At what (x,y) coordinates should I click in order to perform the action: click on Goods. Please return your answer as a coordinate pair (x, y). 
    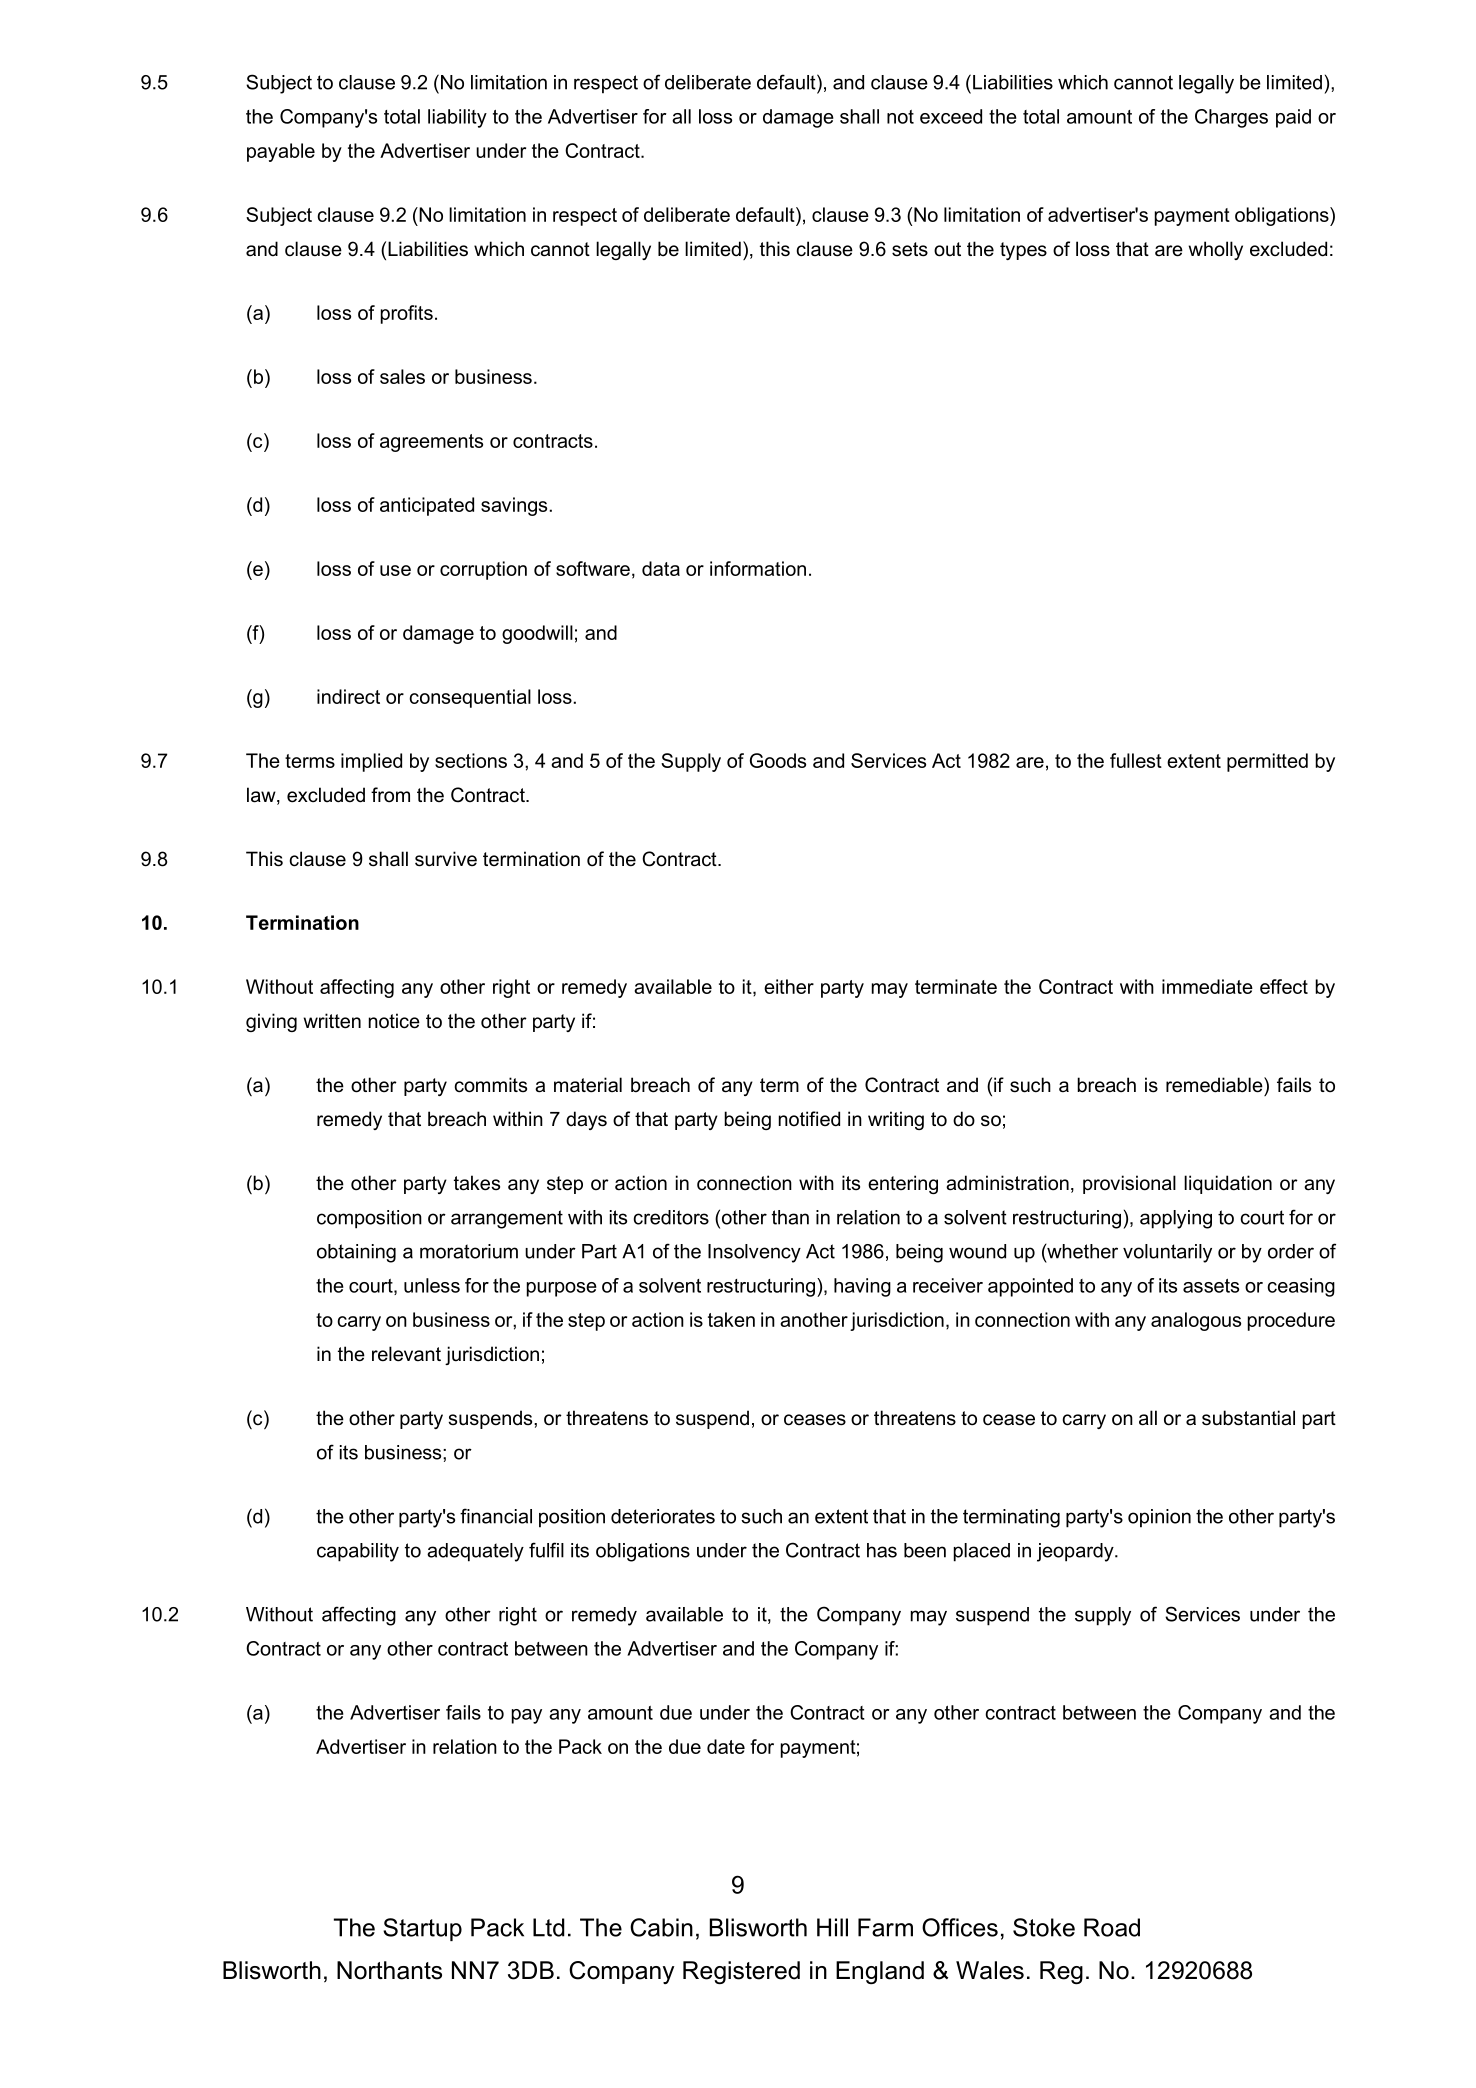
    Looking at the image, I should click on (778, 760).
